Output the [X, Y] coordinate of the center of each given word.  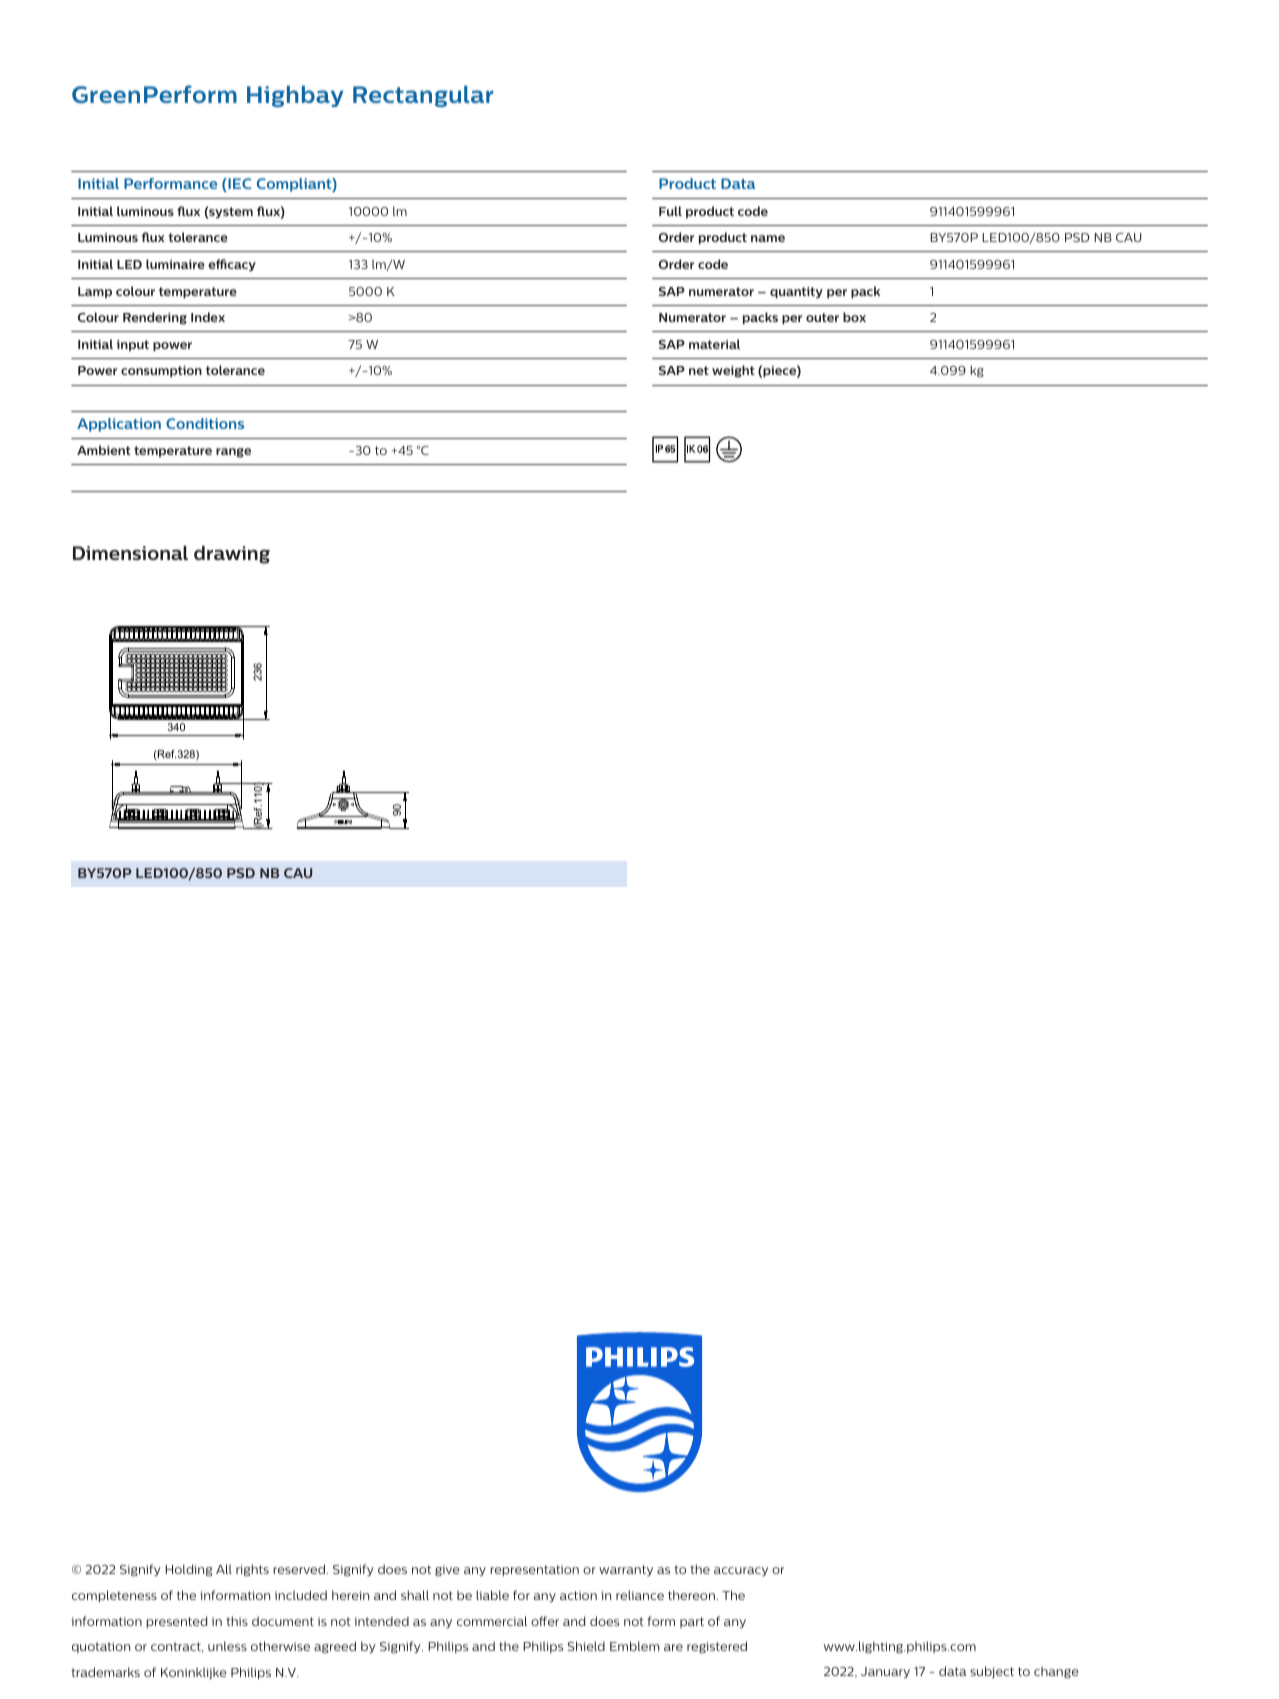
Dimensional [130, 553]
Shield [586, 1646]
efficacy [232, 265]
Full [670, 211]
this [237, 1621]
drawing [232, 555]
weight [733, 371]
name [768, 238]
